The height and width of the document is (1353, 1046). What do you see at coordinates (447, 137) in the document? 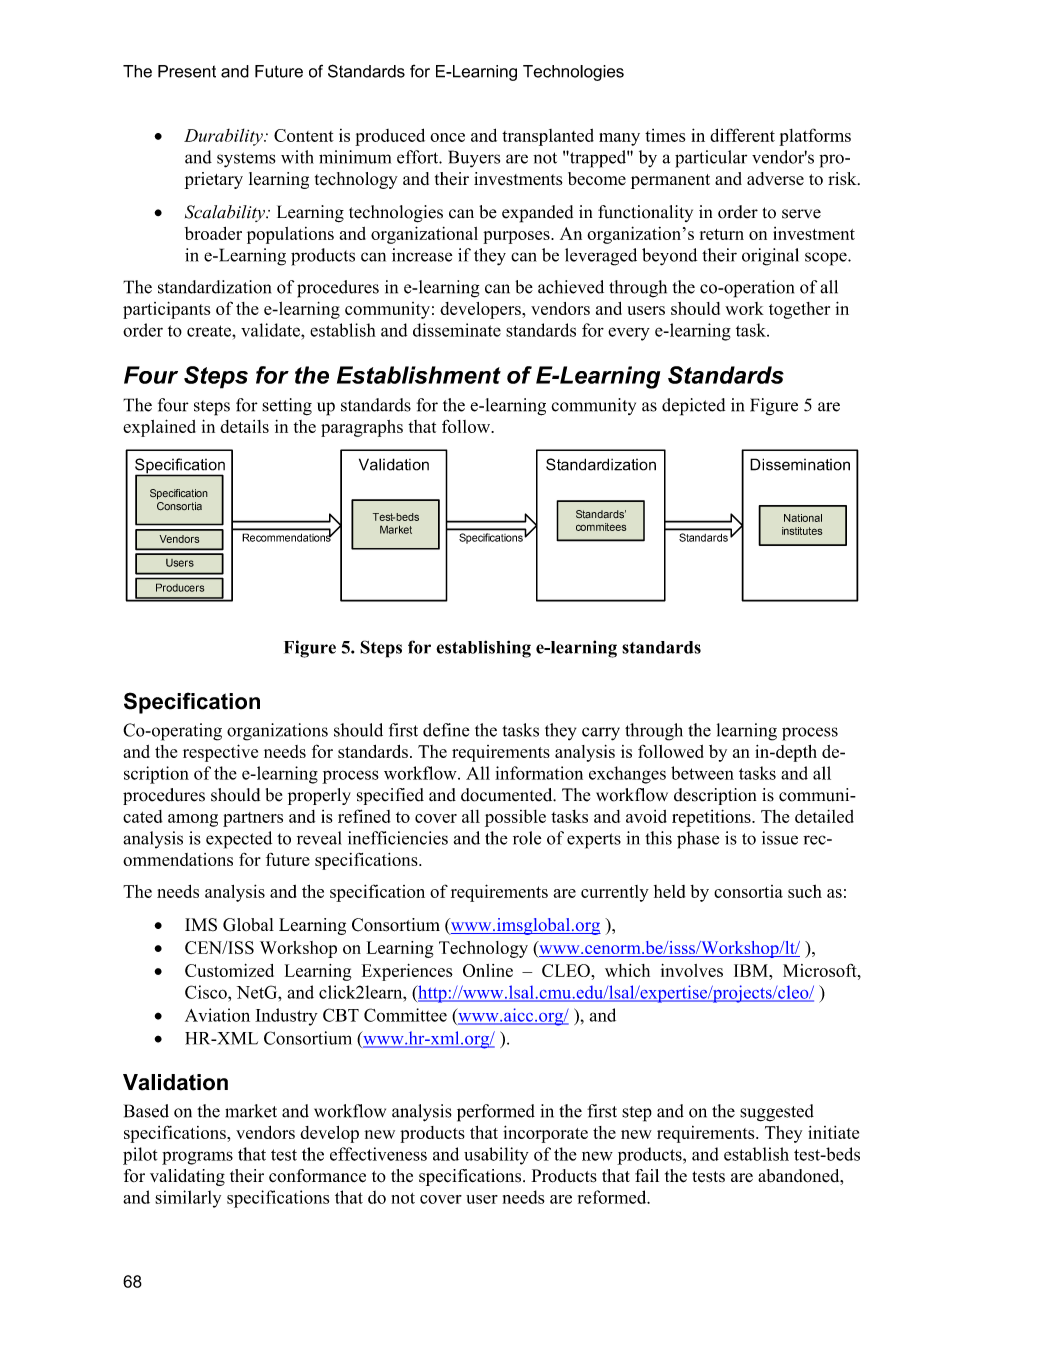
I see `once` at bounding box center [447, 137].
